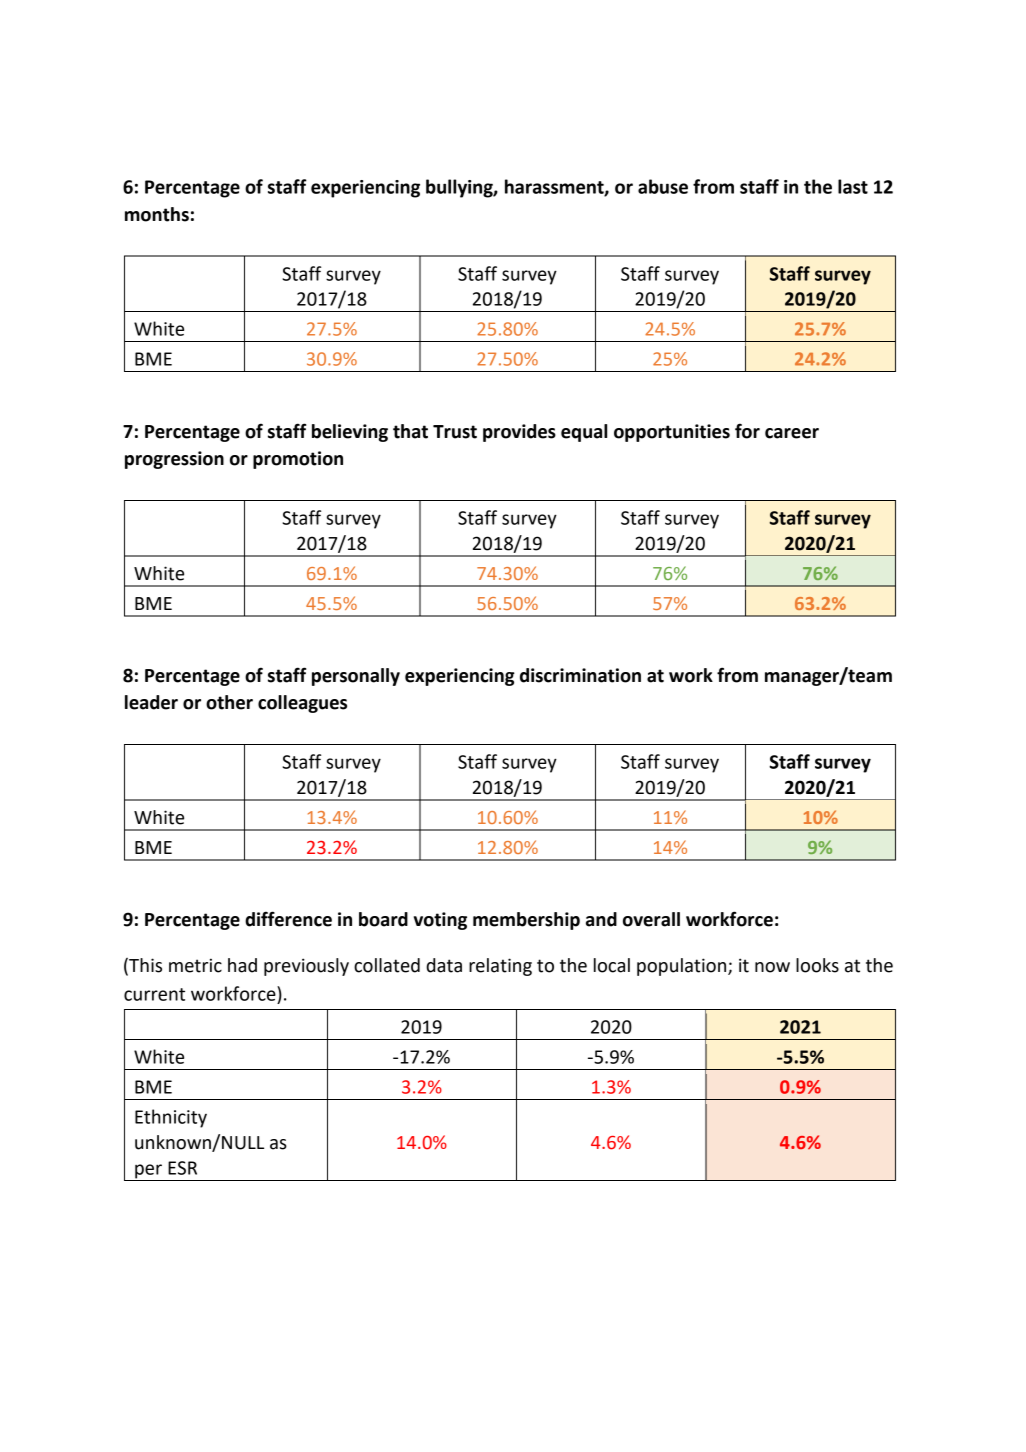 The image size is (1026, 1452). I want to click on looks, so click(817, 965).
